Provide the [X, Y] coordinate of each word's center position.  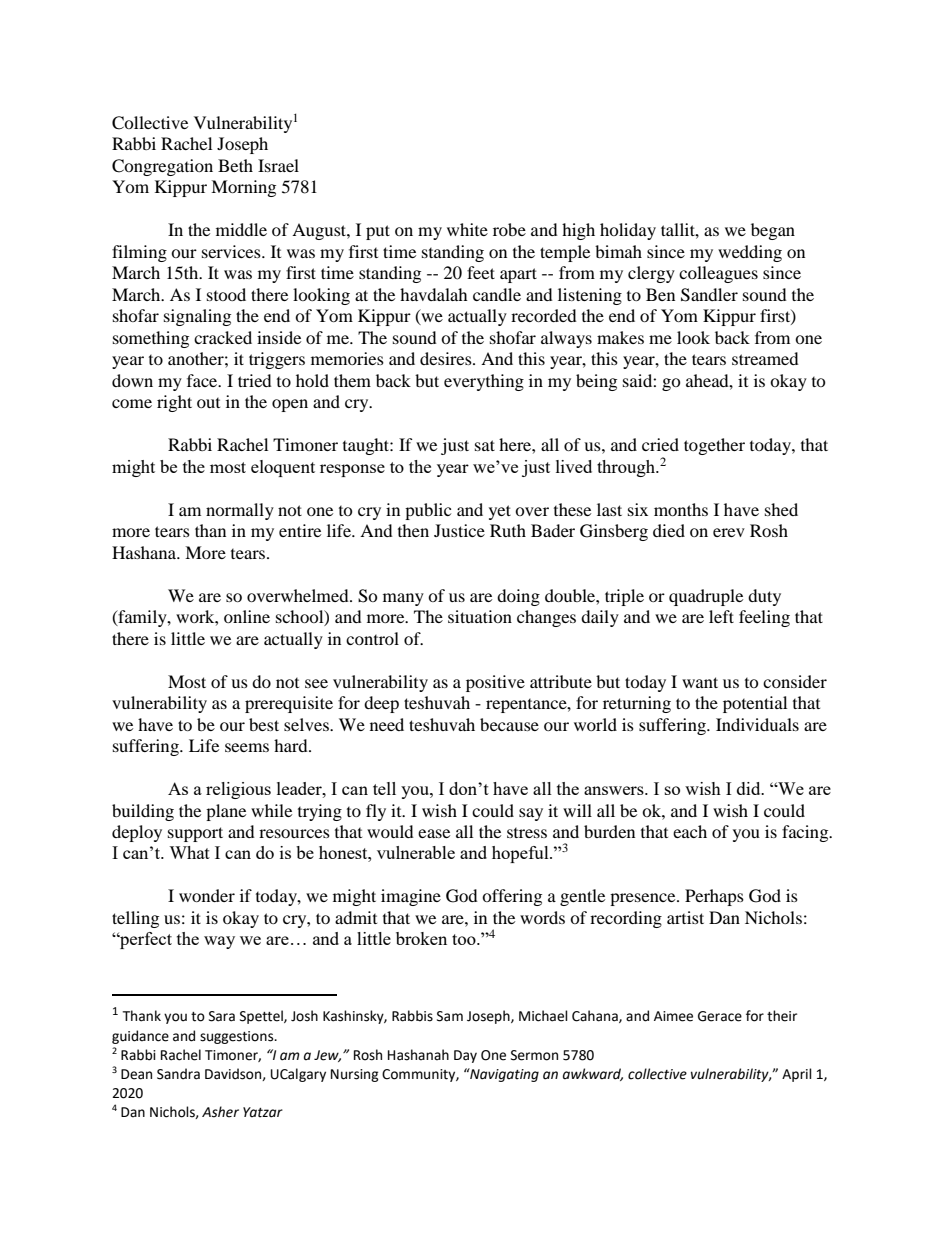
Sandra [178, 1074]
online [247, 616]
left [721, 616]
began [773, 231]
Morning [243, 188]
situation [480, 616]
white [467, 229]
